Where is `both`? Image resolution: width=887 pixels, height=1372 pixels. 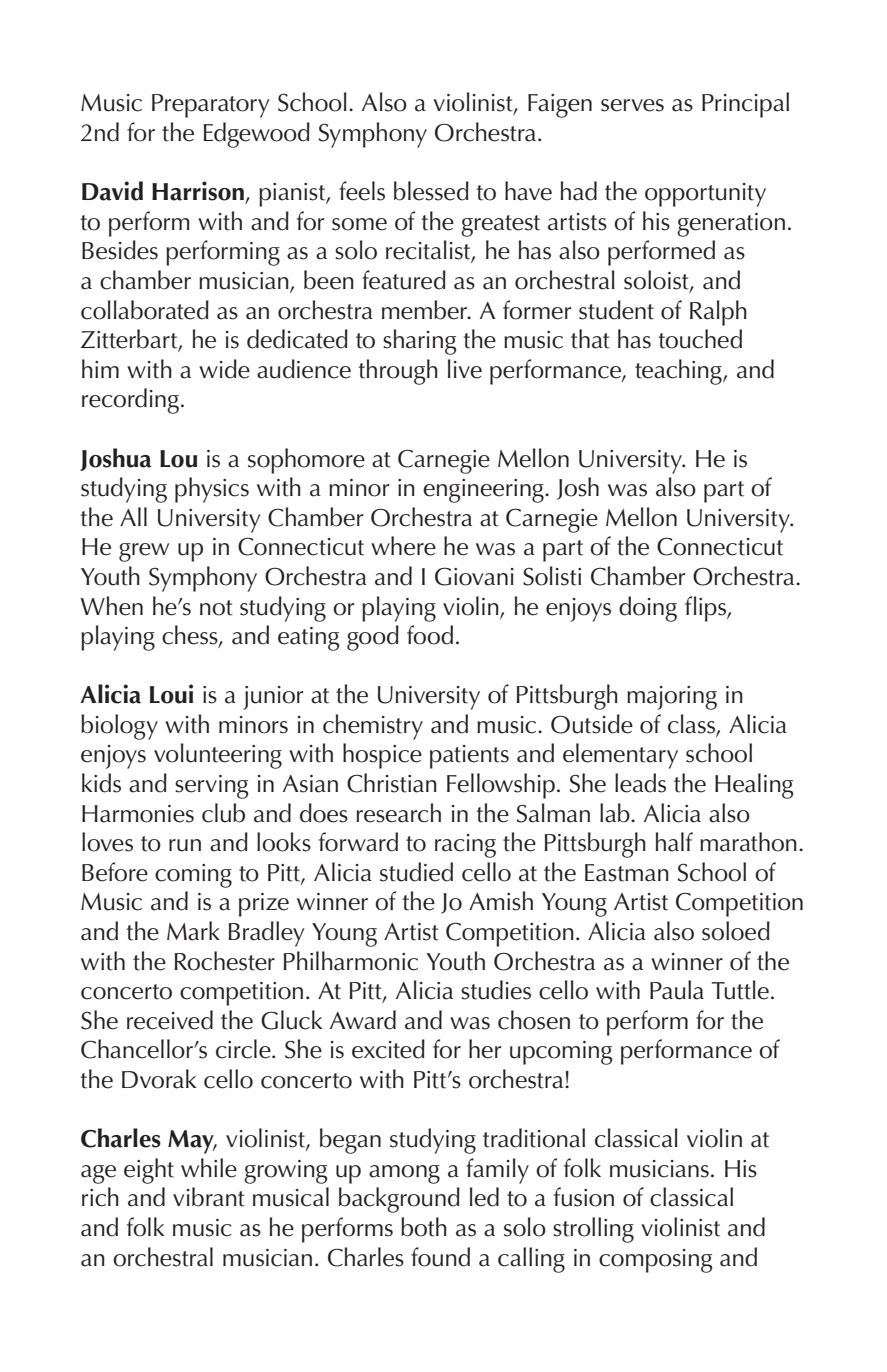 both is located at coordinates (424, 1227).
